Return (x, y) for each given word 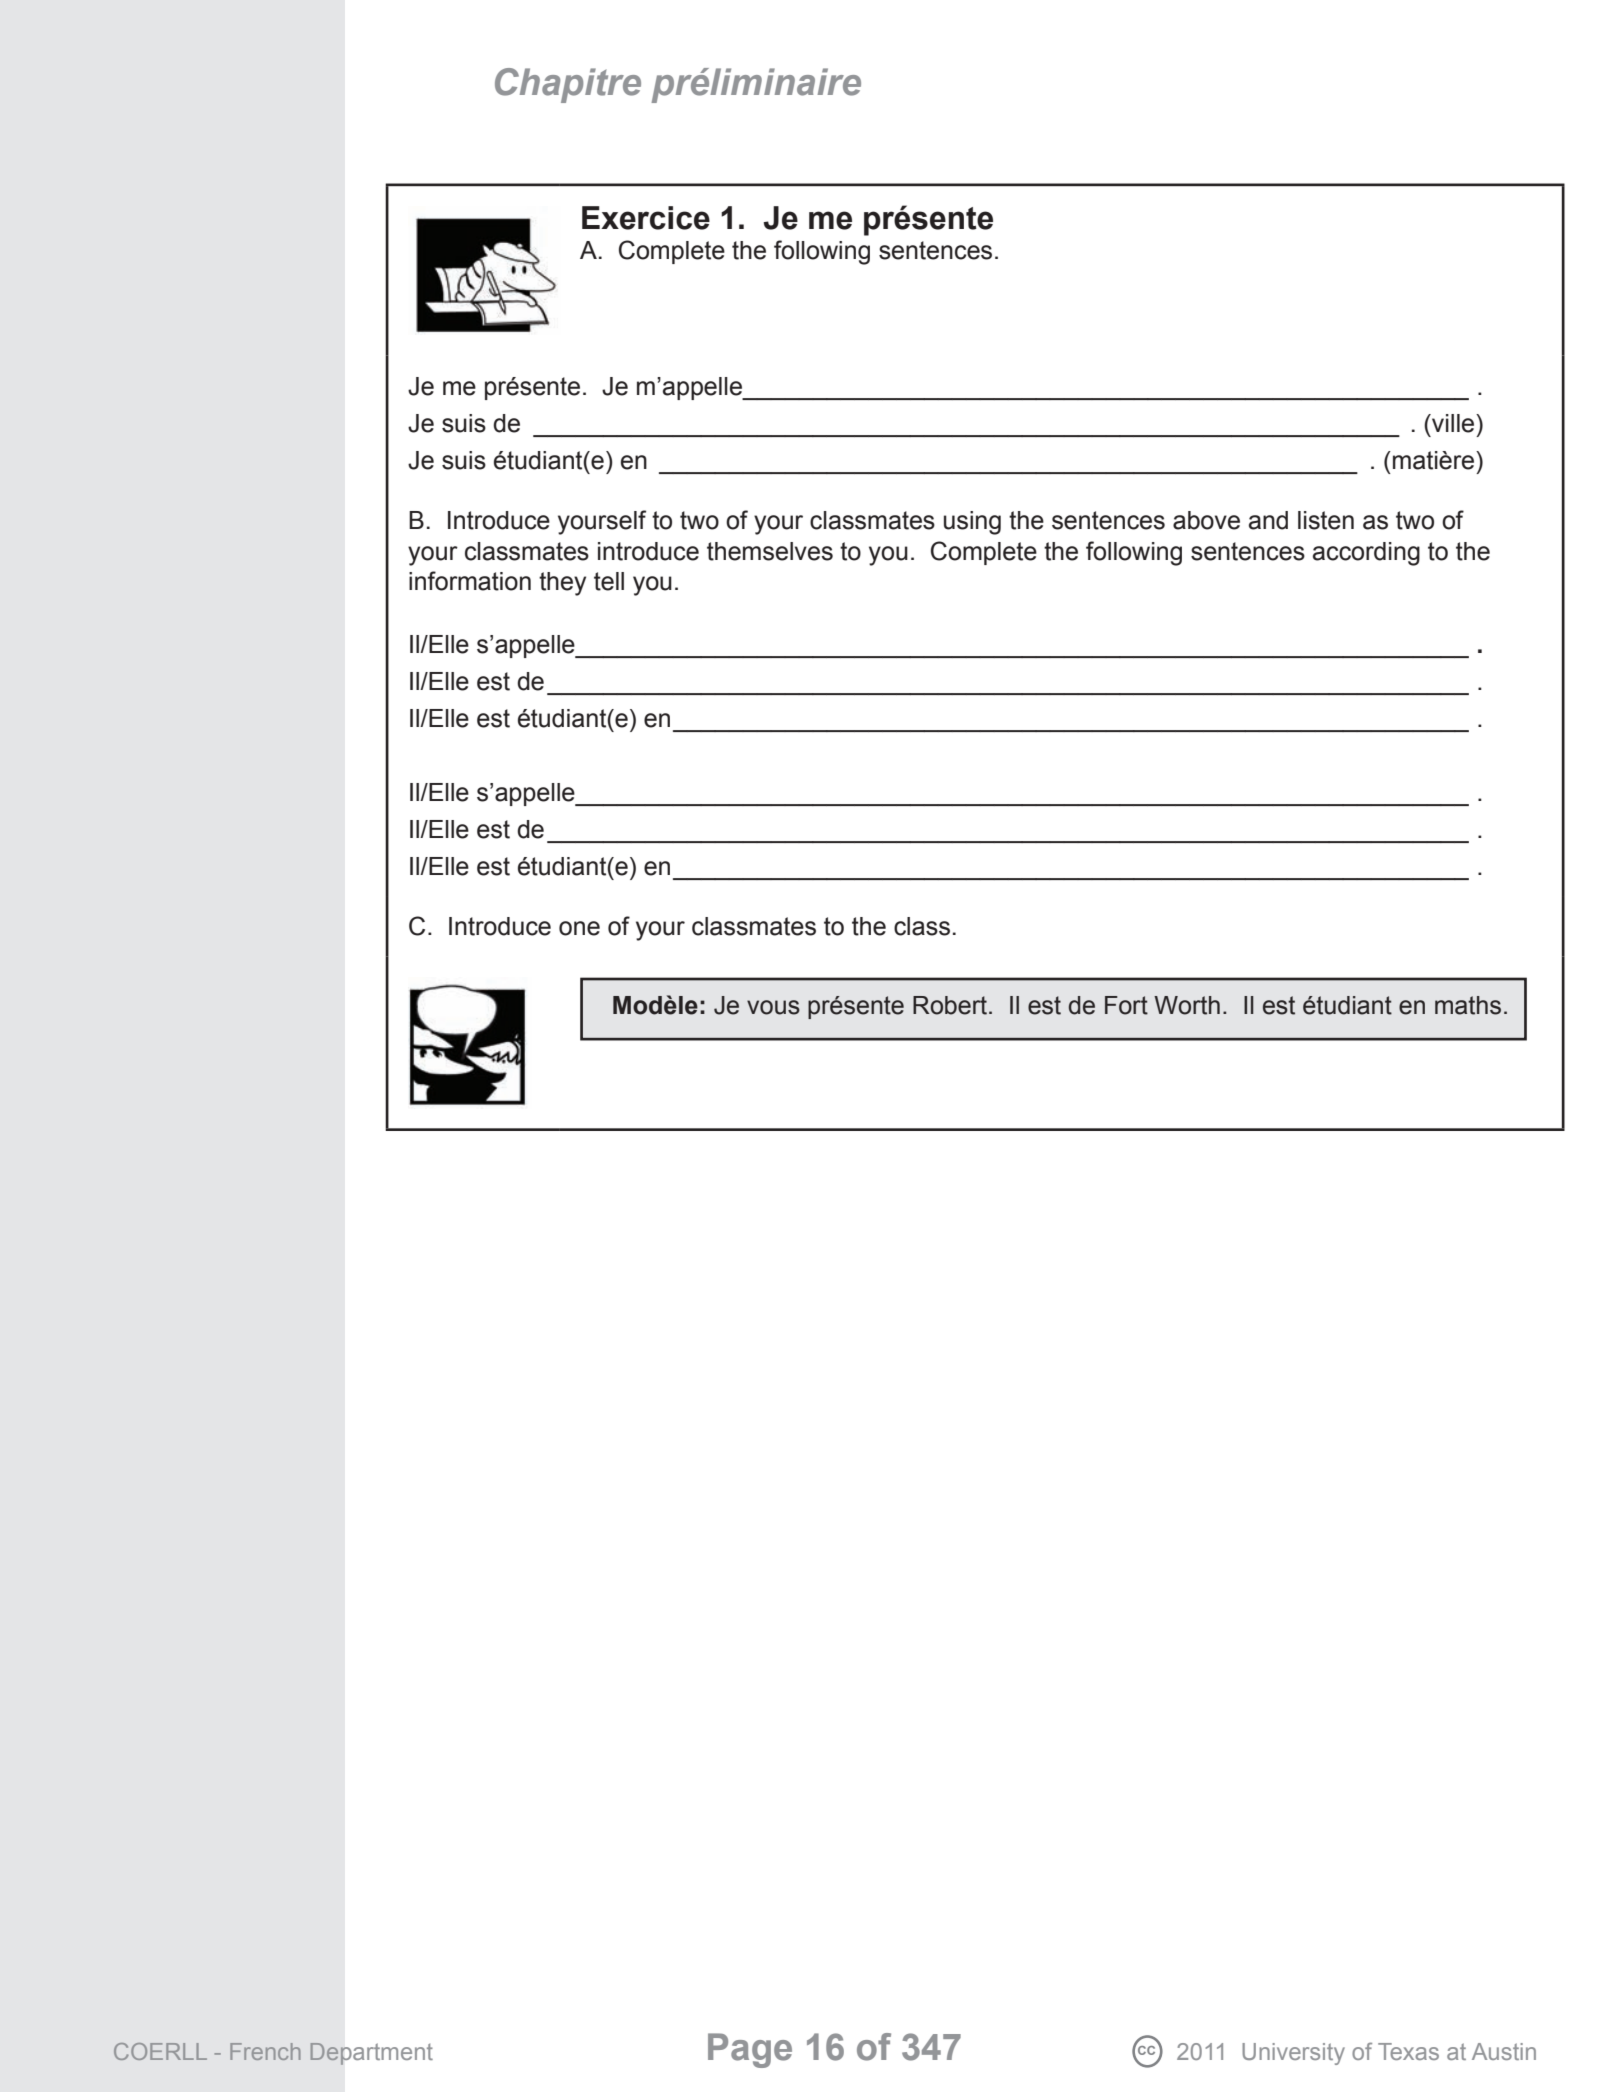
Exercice (646, 218)
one (579, 928)
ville (1453, 423)
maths (1468, 1005)
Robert (951, 1005)
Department (371, 2054)
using (972, 523)
